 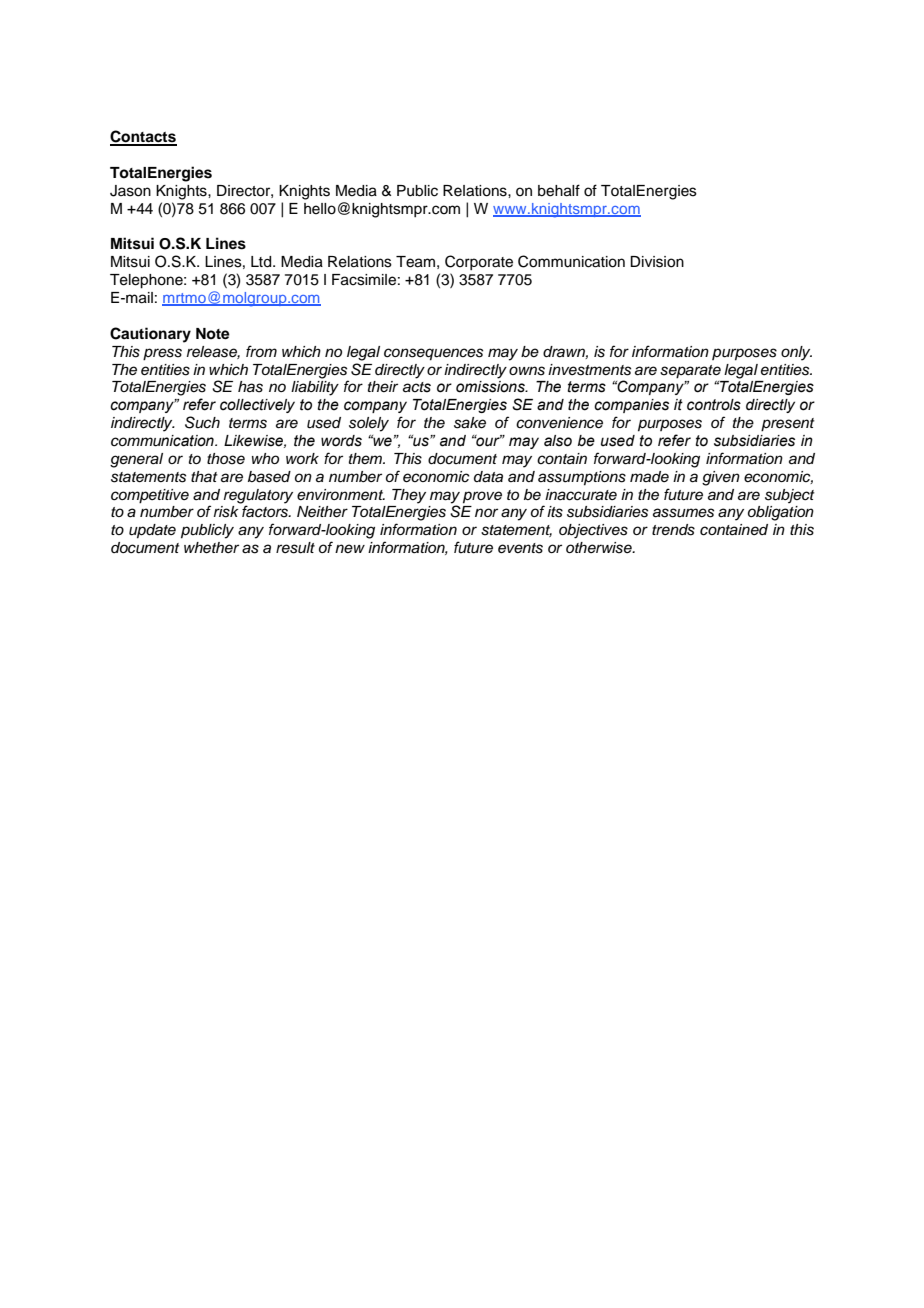 I want to click on press, so click(x=162, y=354).
